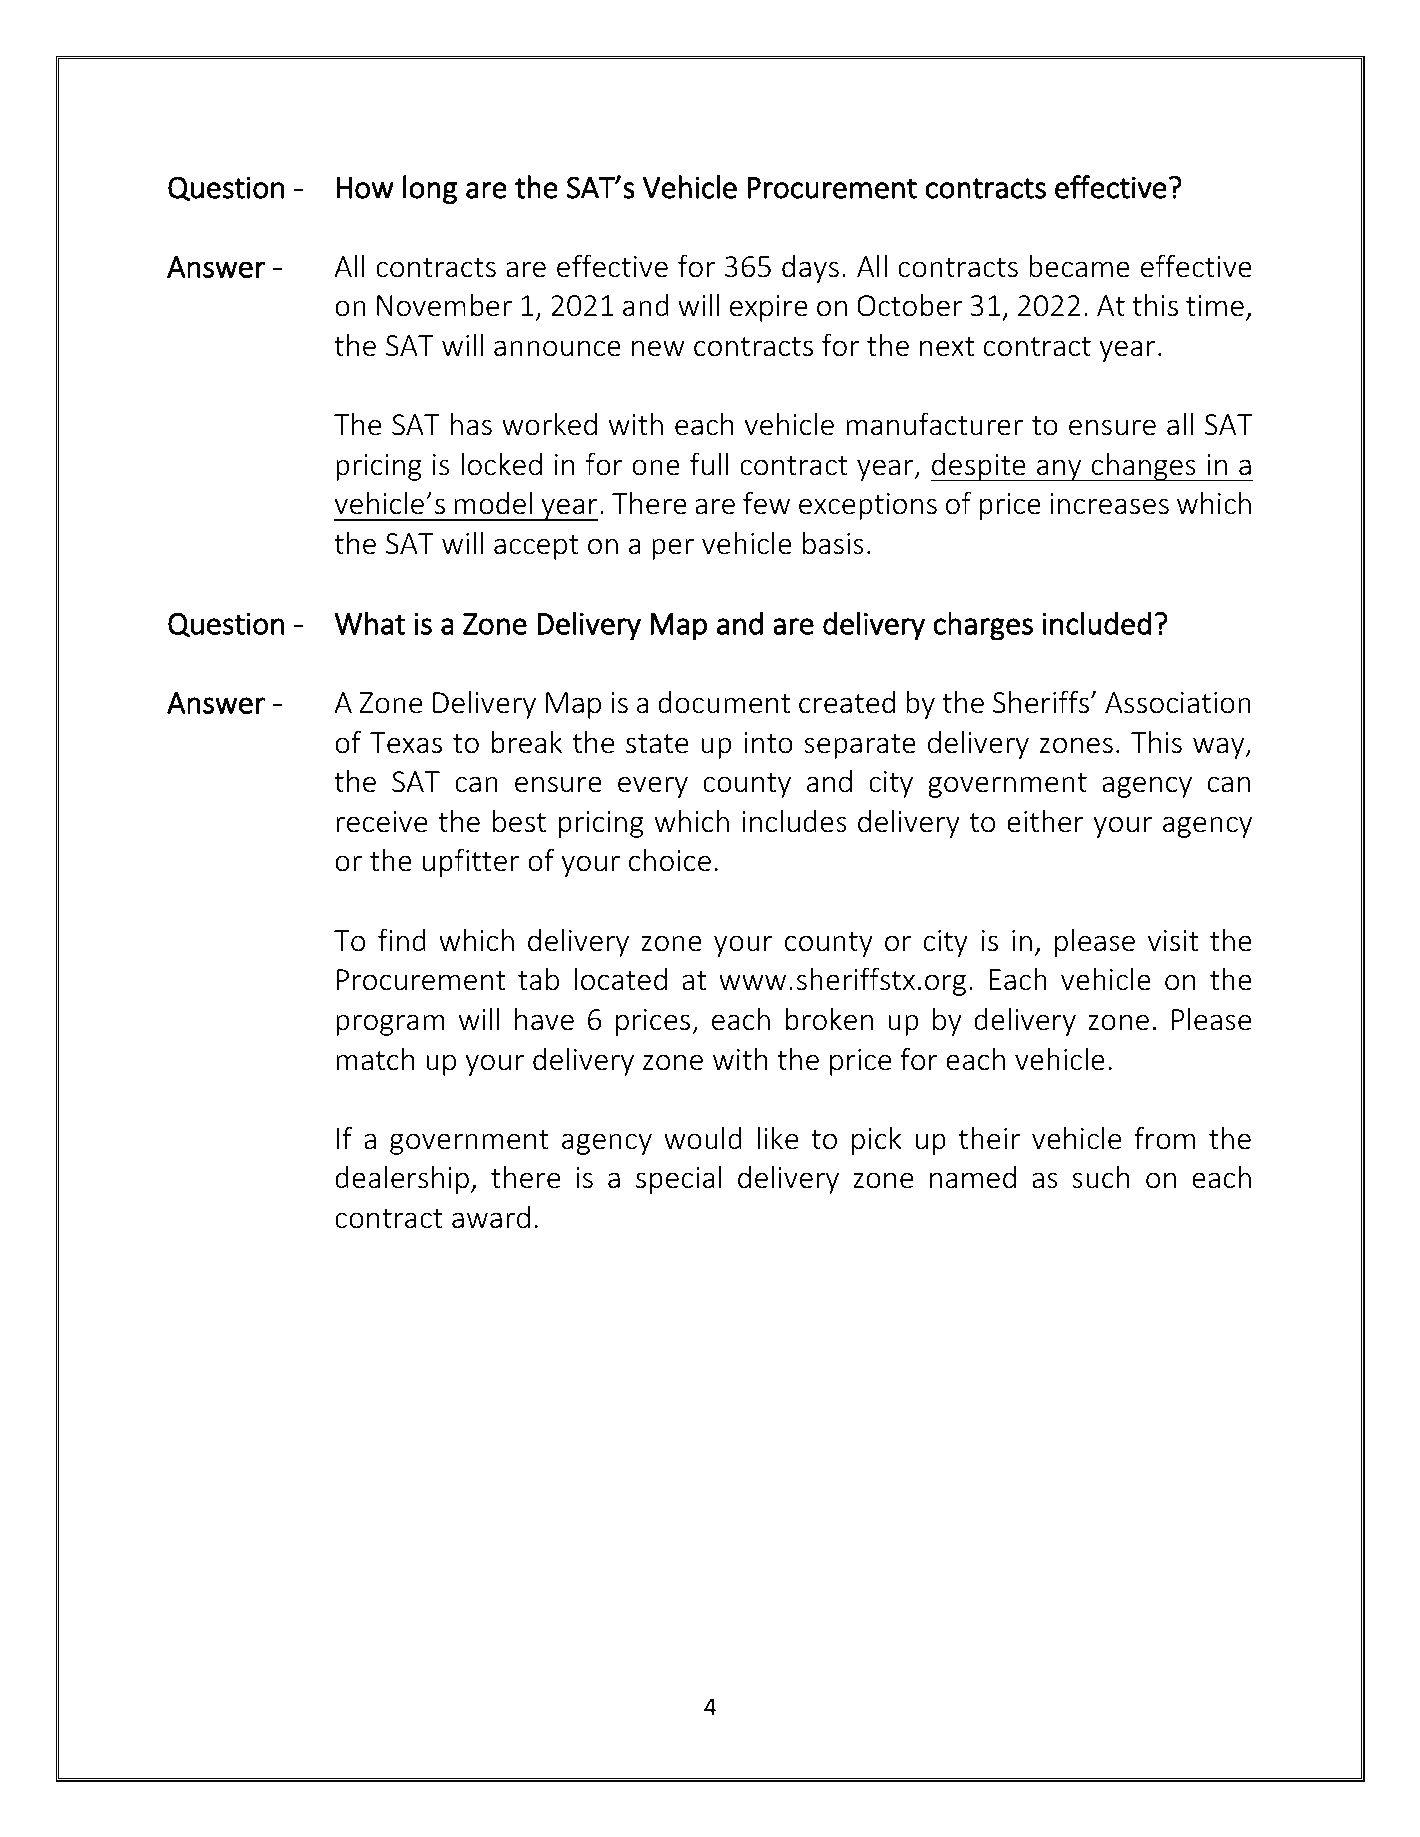 The width and height of the screenshot is (1420, 1837). I want to click on award, so click(491, 1217).
